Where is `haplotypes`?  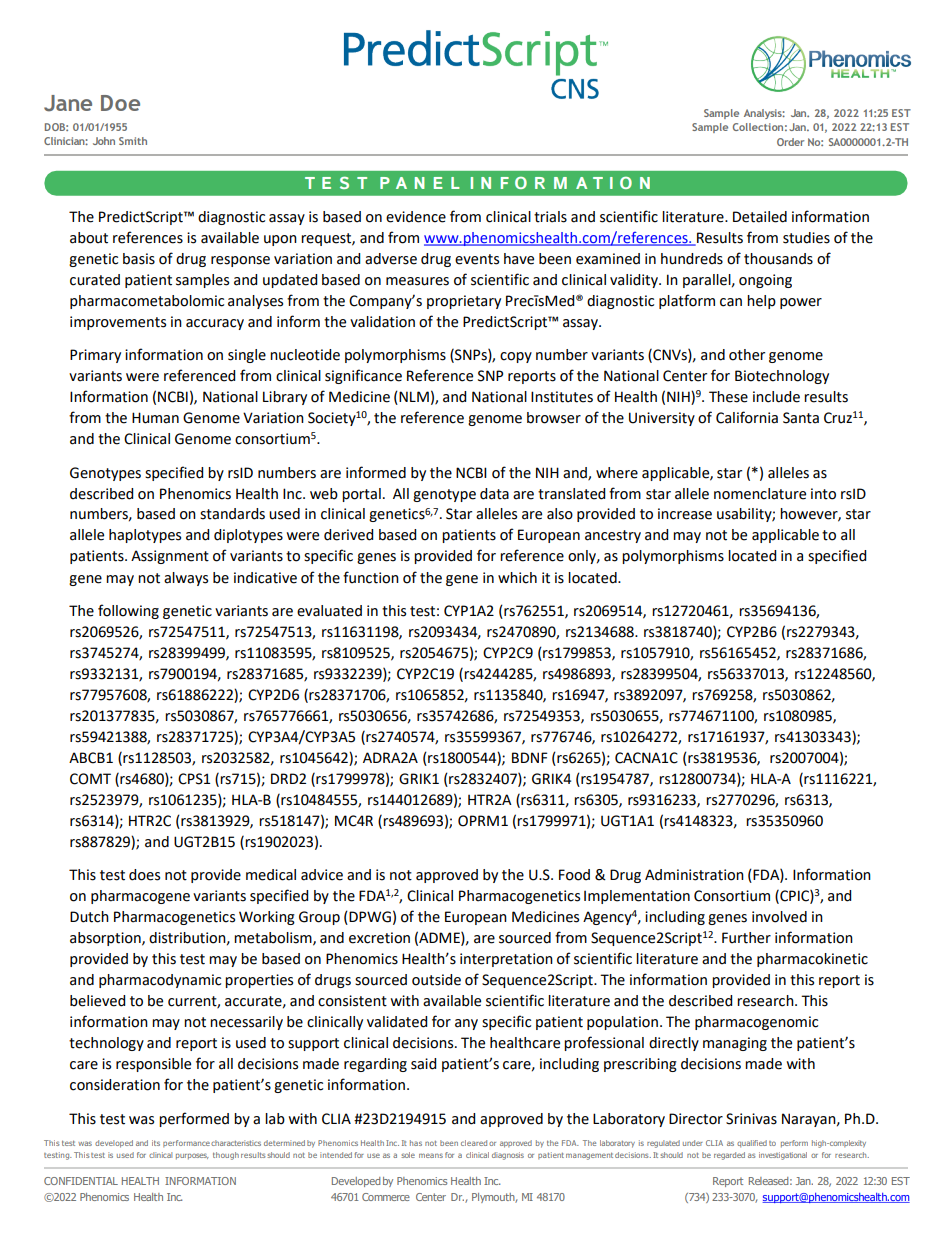
haplotypes is located at coordinates (145, 536).
